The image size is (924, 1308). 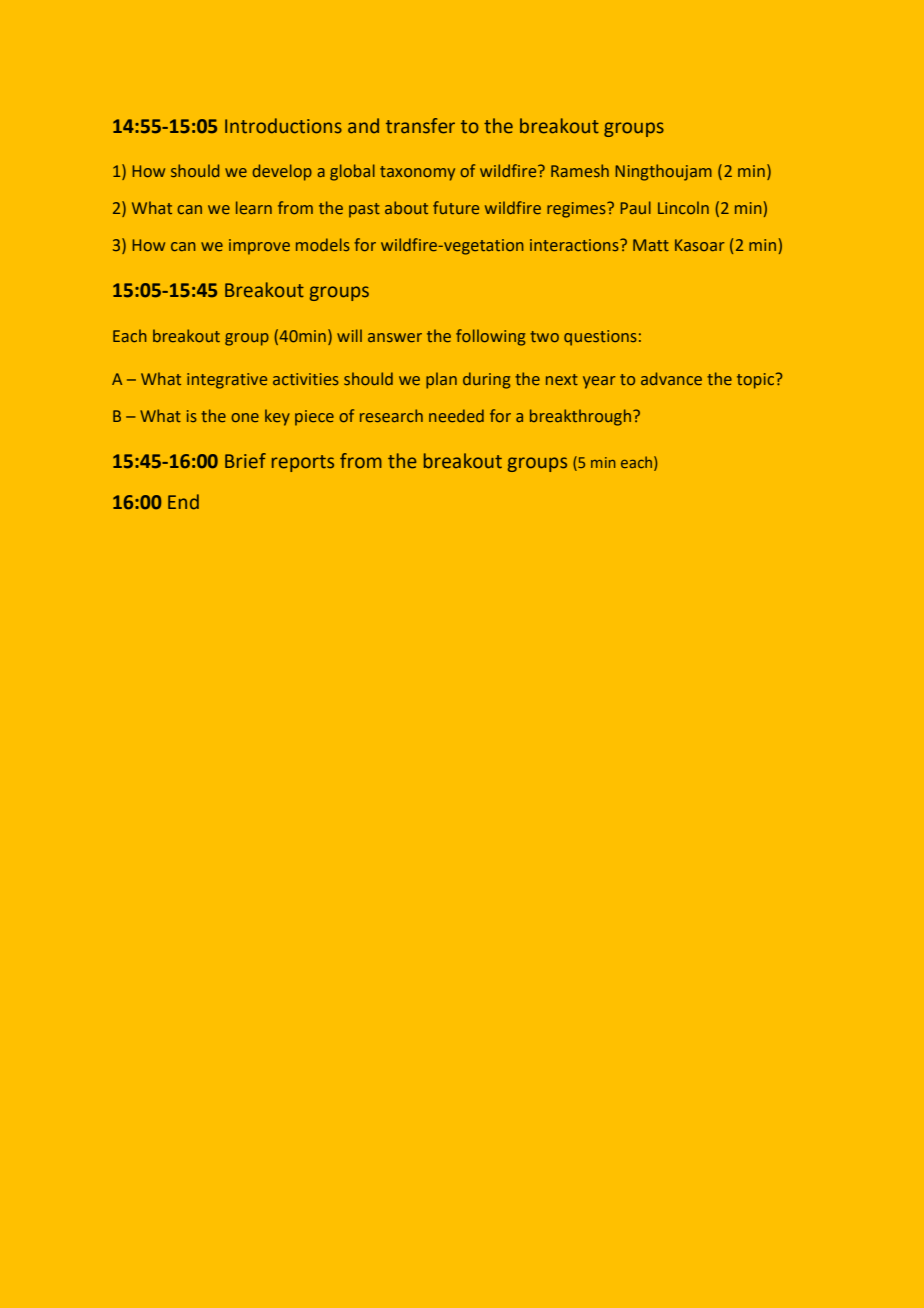 I want to click on End, so click(x=183, y=502).
